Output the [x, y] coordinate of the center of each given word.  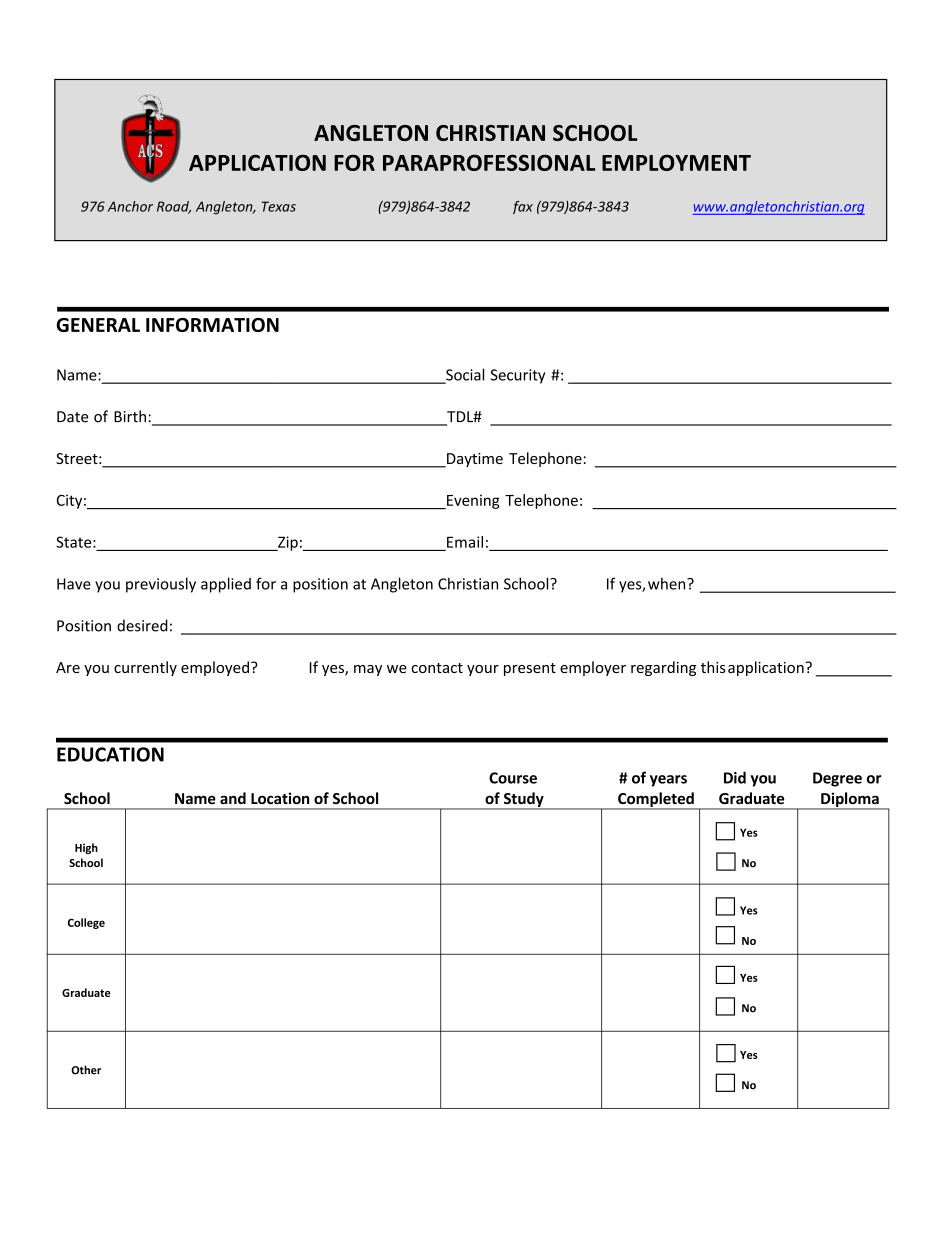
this [713, 667]
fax [523, 207]
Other [86, 1070]
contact [437, 668]
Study [523, 801]
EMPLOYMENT [676, 162]
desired [142, 625]
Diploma [850, 801]
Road [174, 207]
